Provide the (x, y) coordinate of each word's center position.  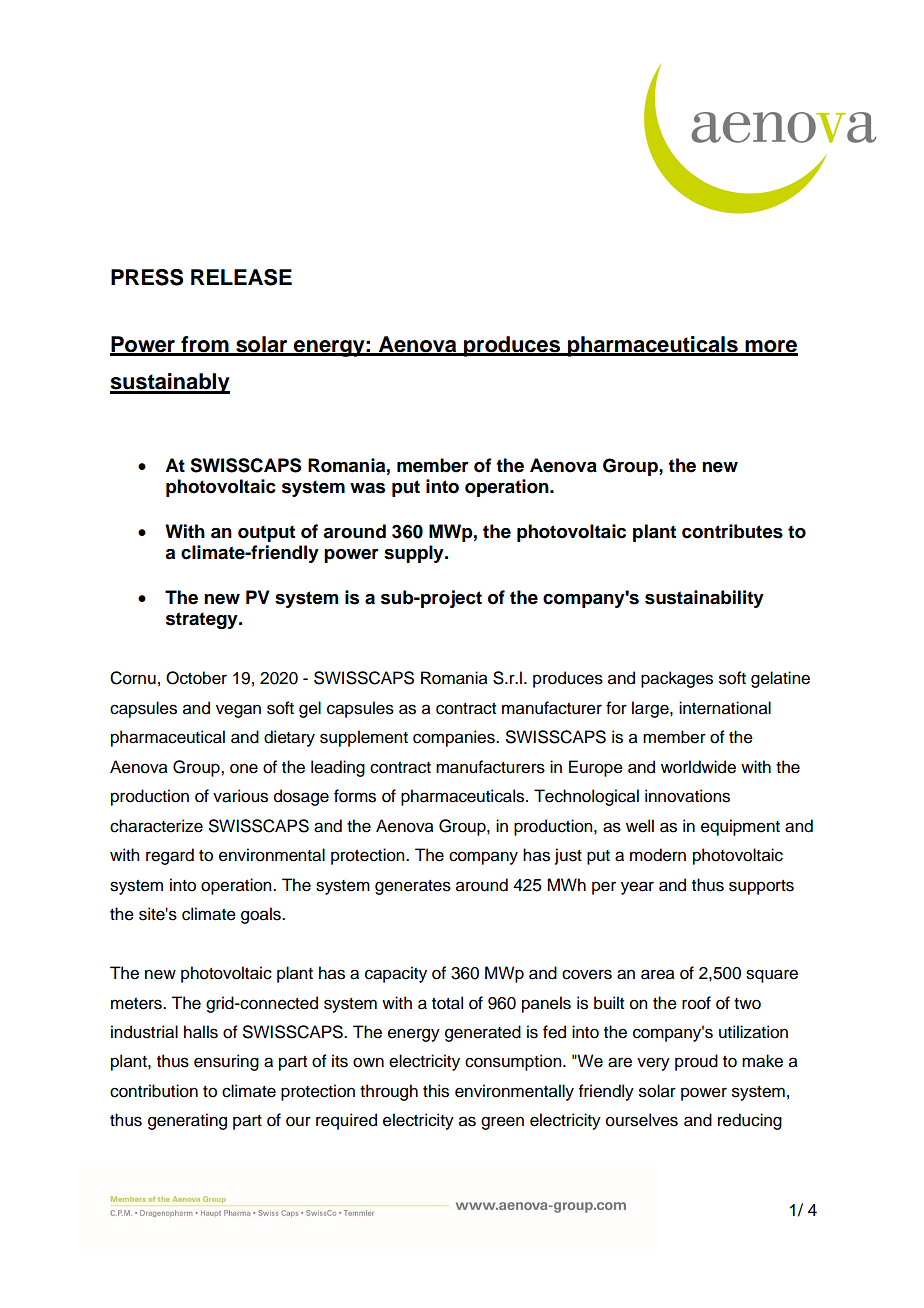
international (725, 708)
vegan (238, 711)
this (436, 1091)
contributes (732, 531)
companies (455, 738)
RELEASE (241, 277)
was (367, 488)
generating (187, 1121)
